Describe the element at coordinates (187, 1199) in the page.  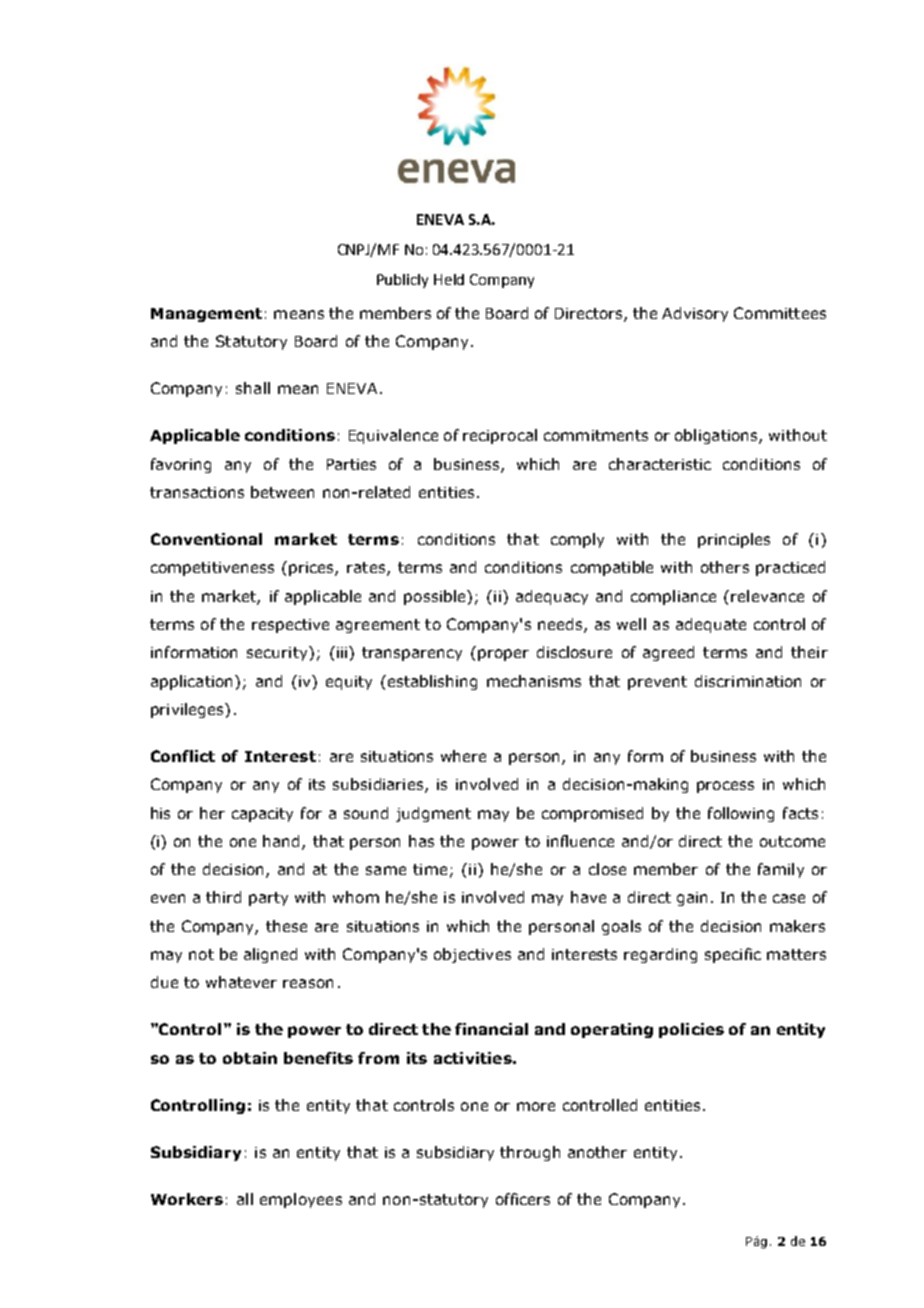
I see `Workers` at that location.
